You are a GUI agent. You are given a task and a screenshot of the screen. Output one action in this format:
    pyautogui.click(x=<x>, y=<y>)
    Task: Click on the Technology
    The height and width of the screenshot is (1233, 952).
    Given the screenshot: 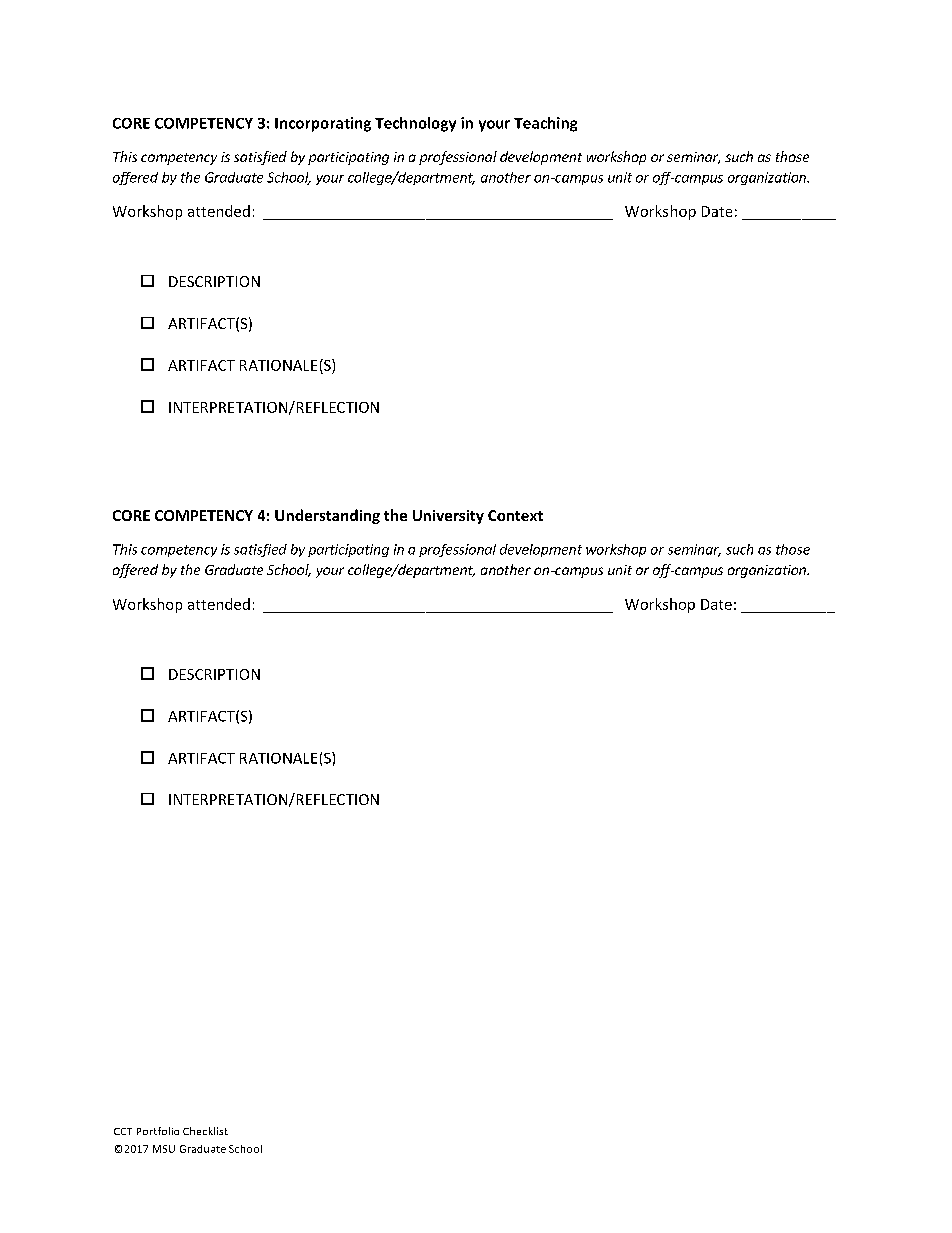 What is the action you would take?
    pyautogui.click(x=415, y=124)
